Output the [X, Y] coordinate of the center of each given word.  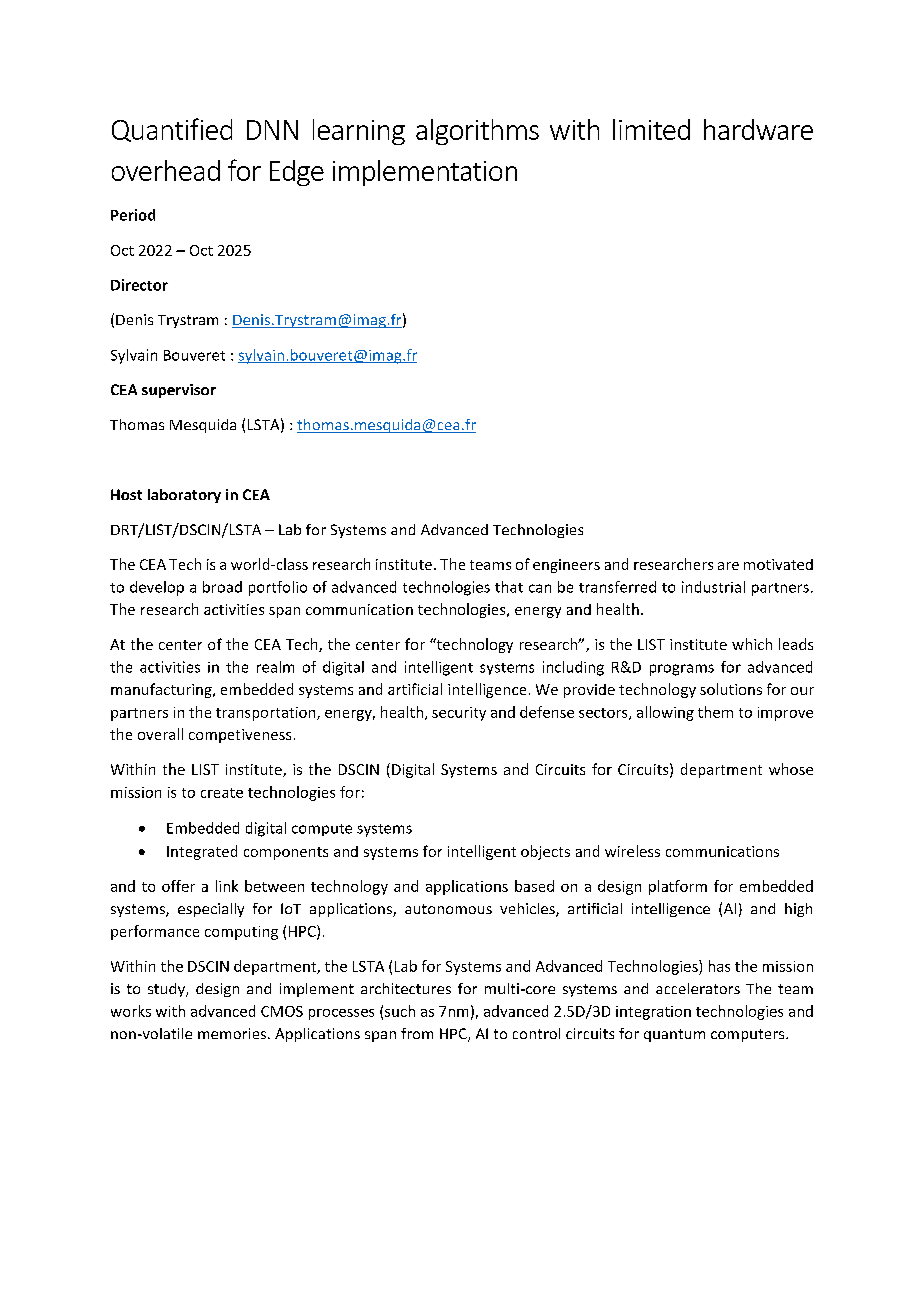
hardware [758, 129]
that [509, 587]
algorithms [477, 132]
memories [232, 1033]
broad [222, 587]
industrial [713, 587]
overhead [166, 170]
